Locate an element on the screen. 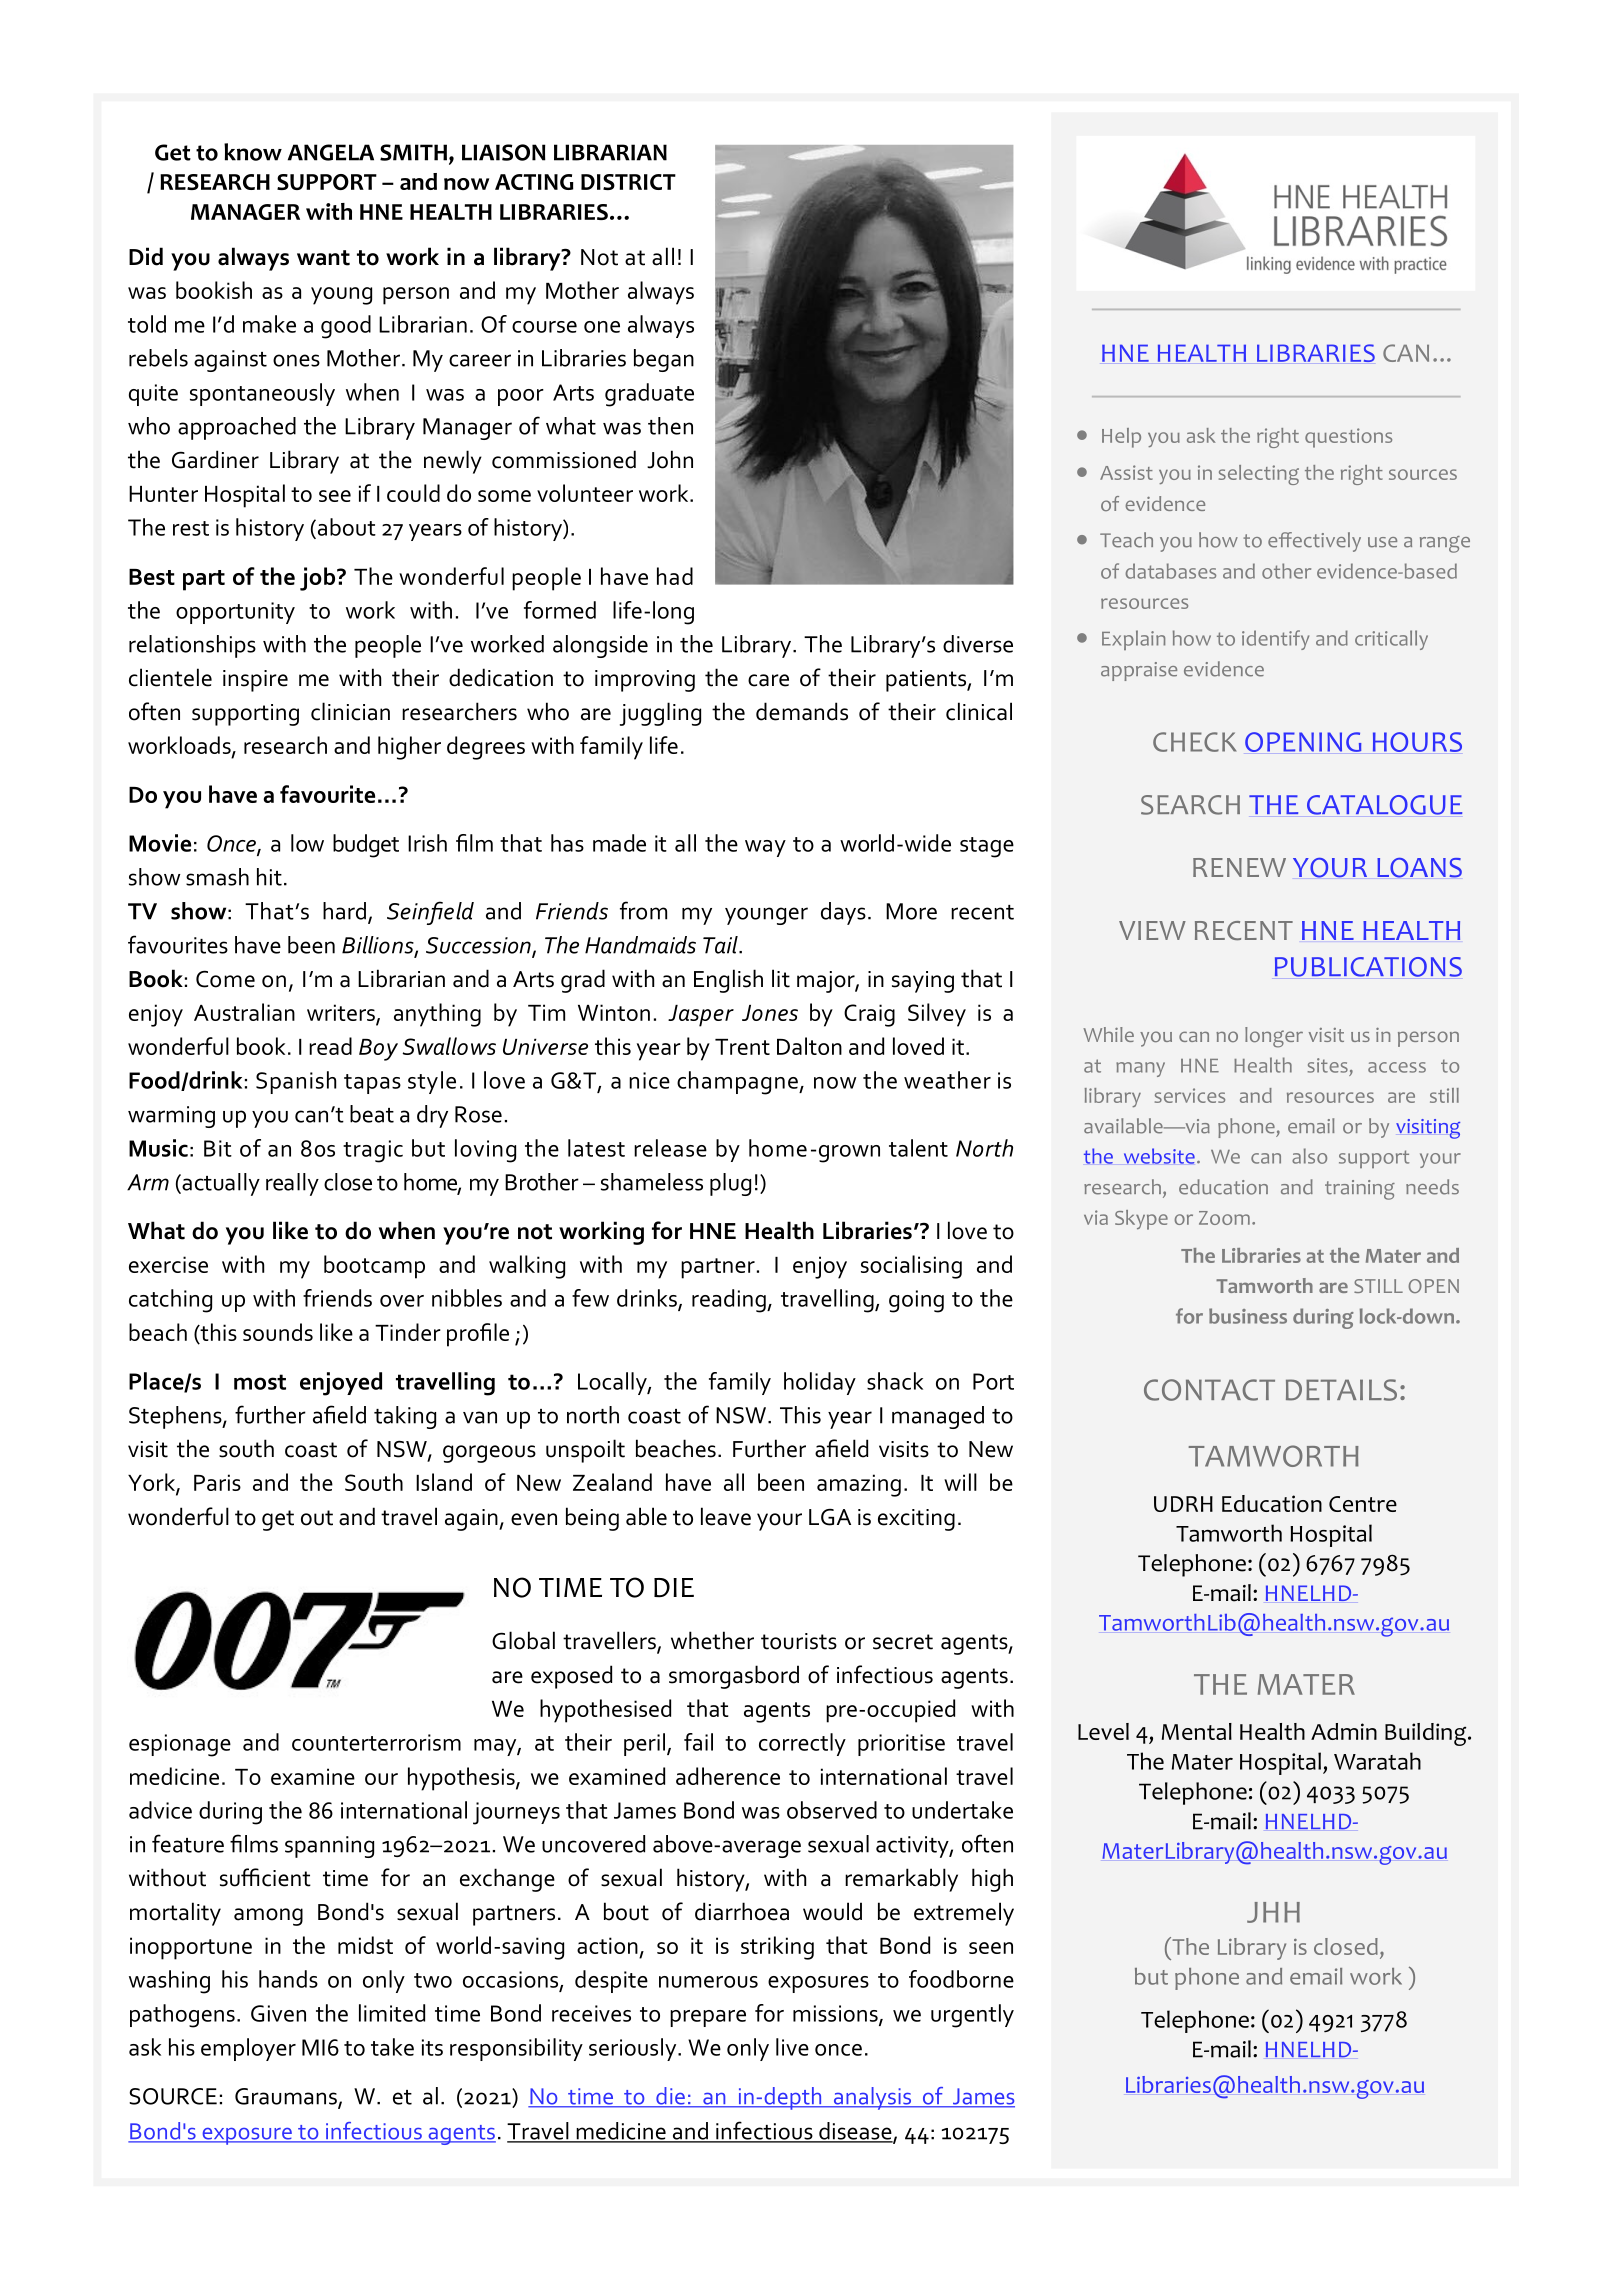 The height and width of the screenshot is (2280, 1612). Paris is located at coordinates (217, 1482).
